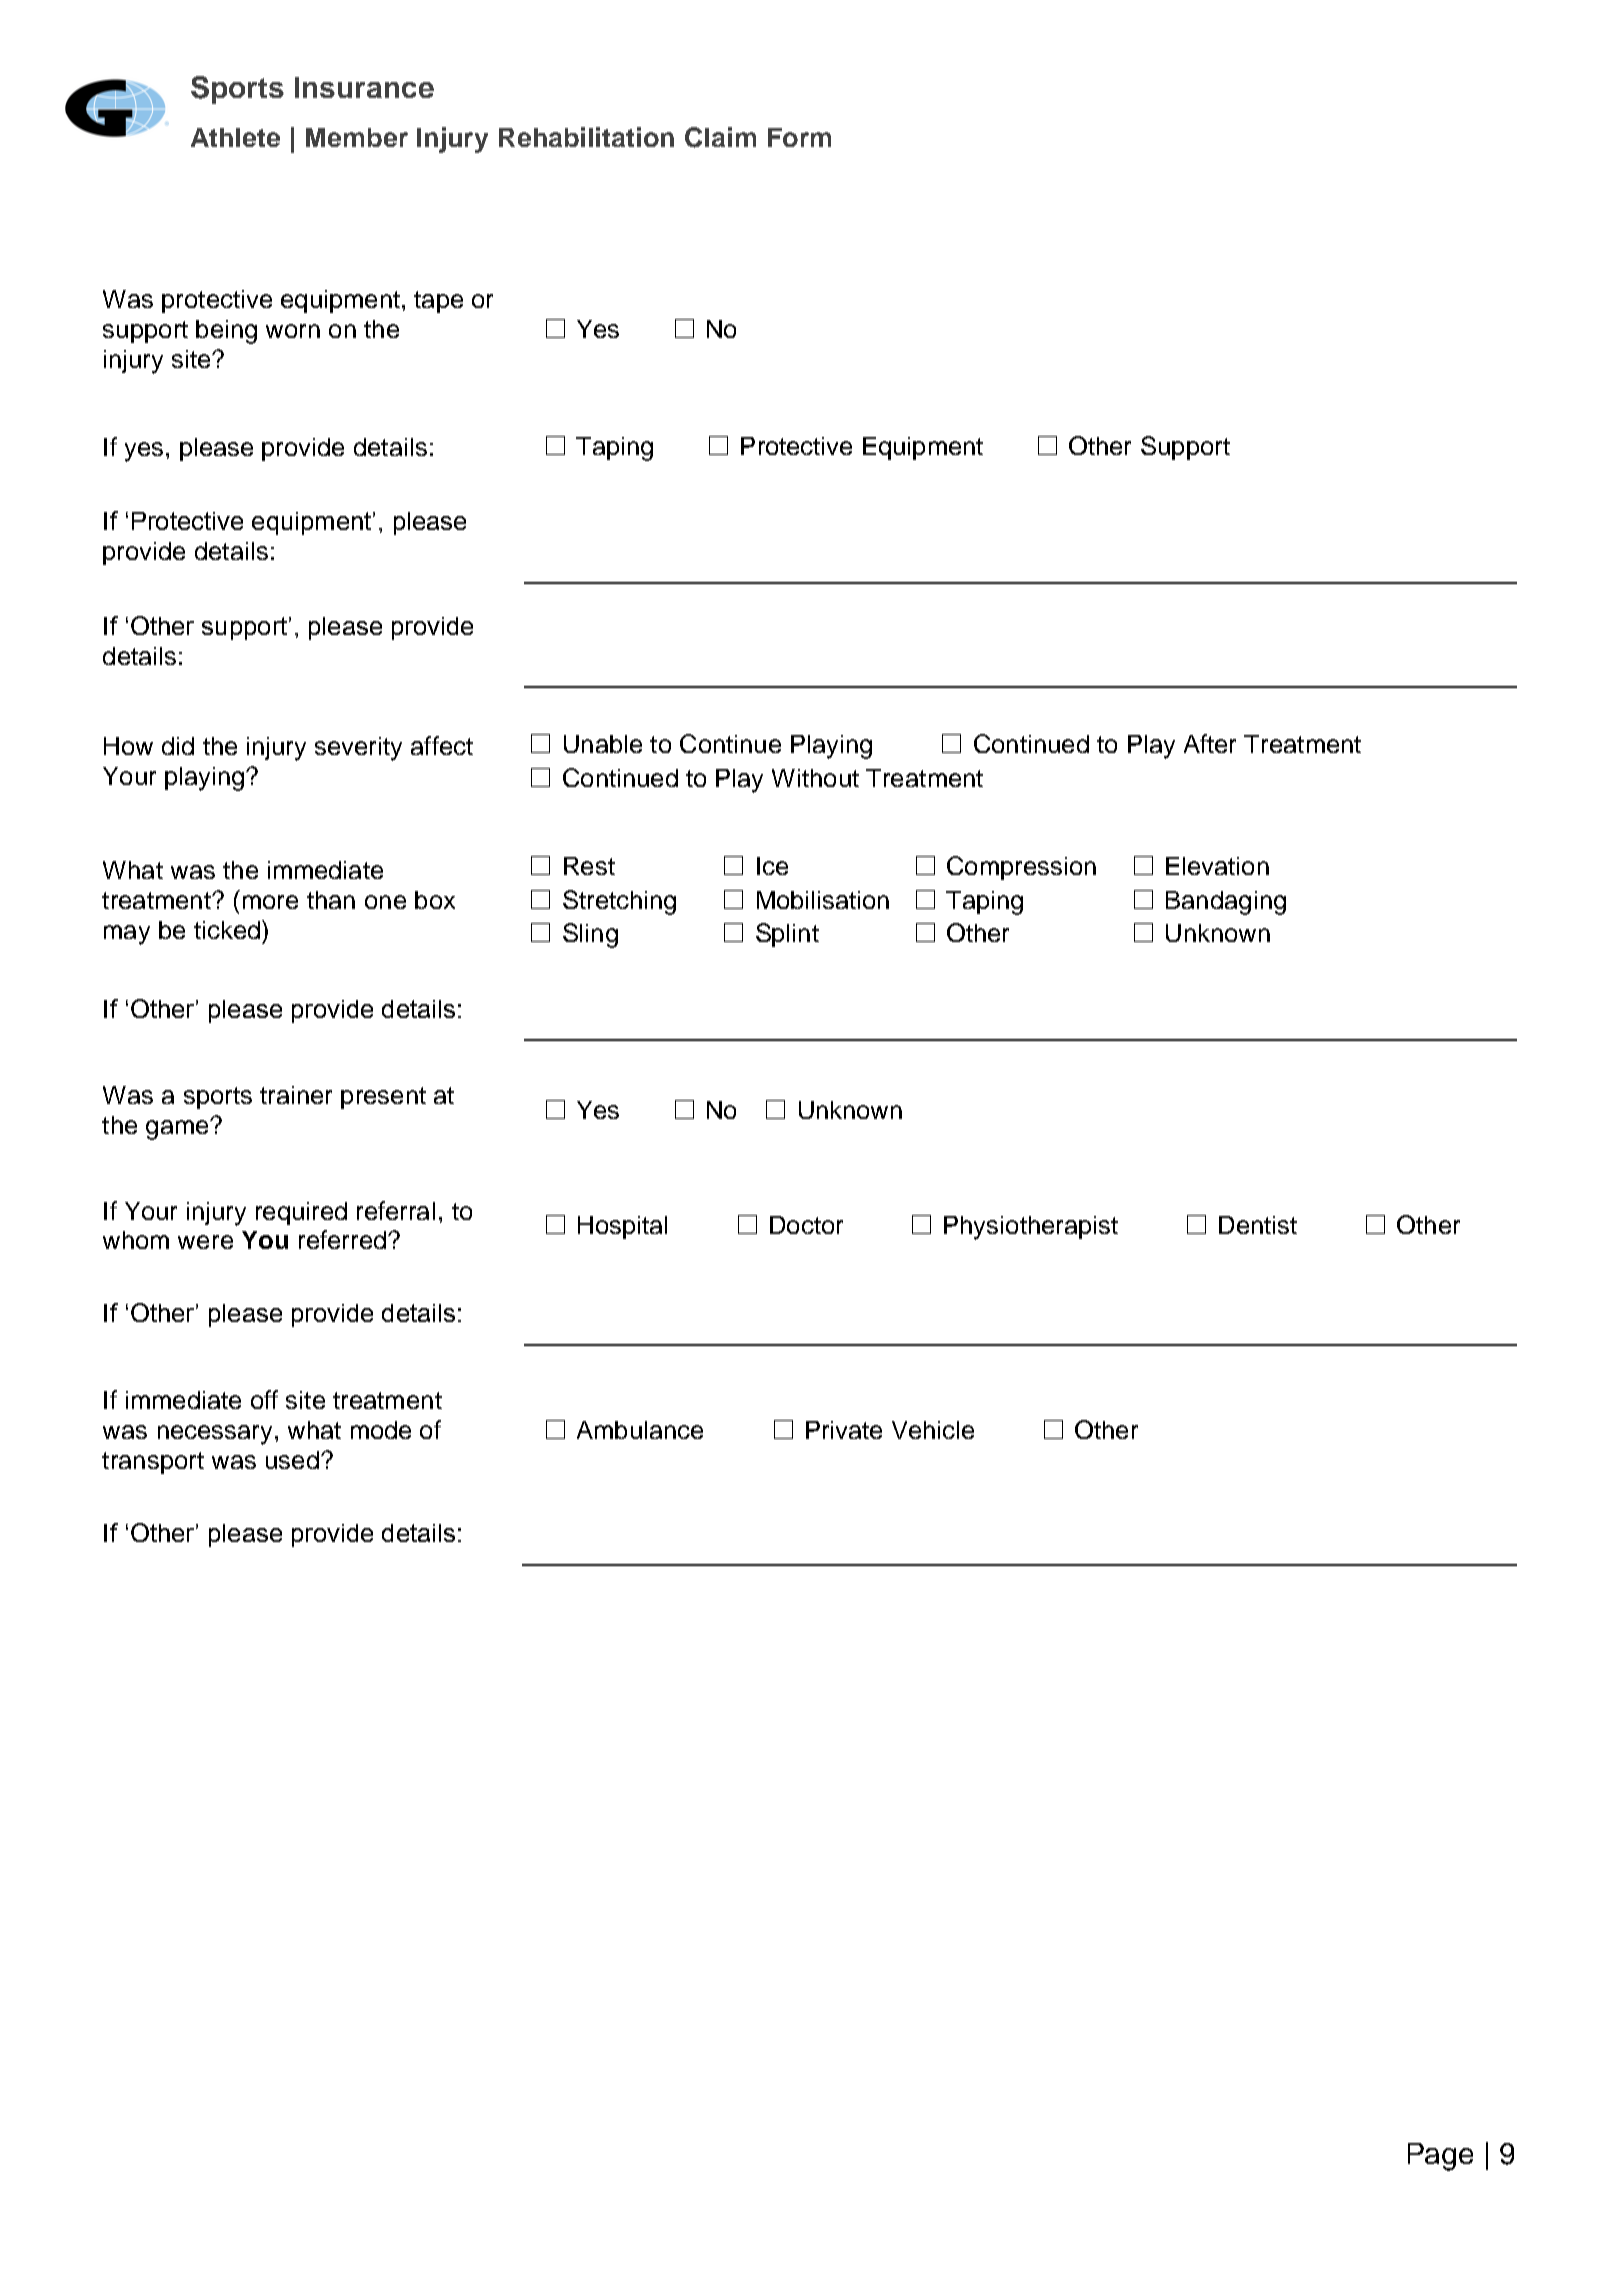 The width and height of the document is (1613, 2283). What do you see at coordinates (933, 1430) in the document?
I see `Vehicle` at bounding box center [933, 1430].
